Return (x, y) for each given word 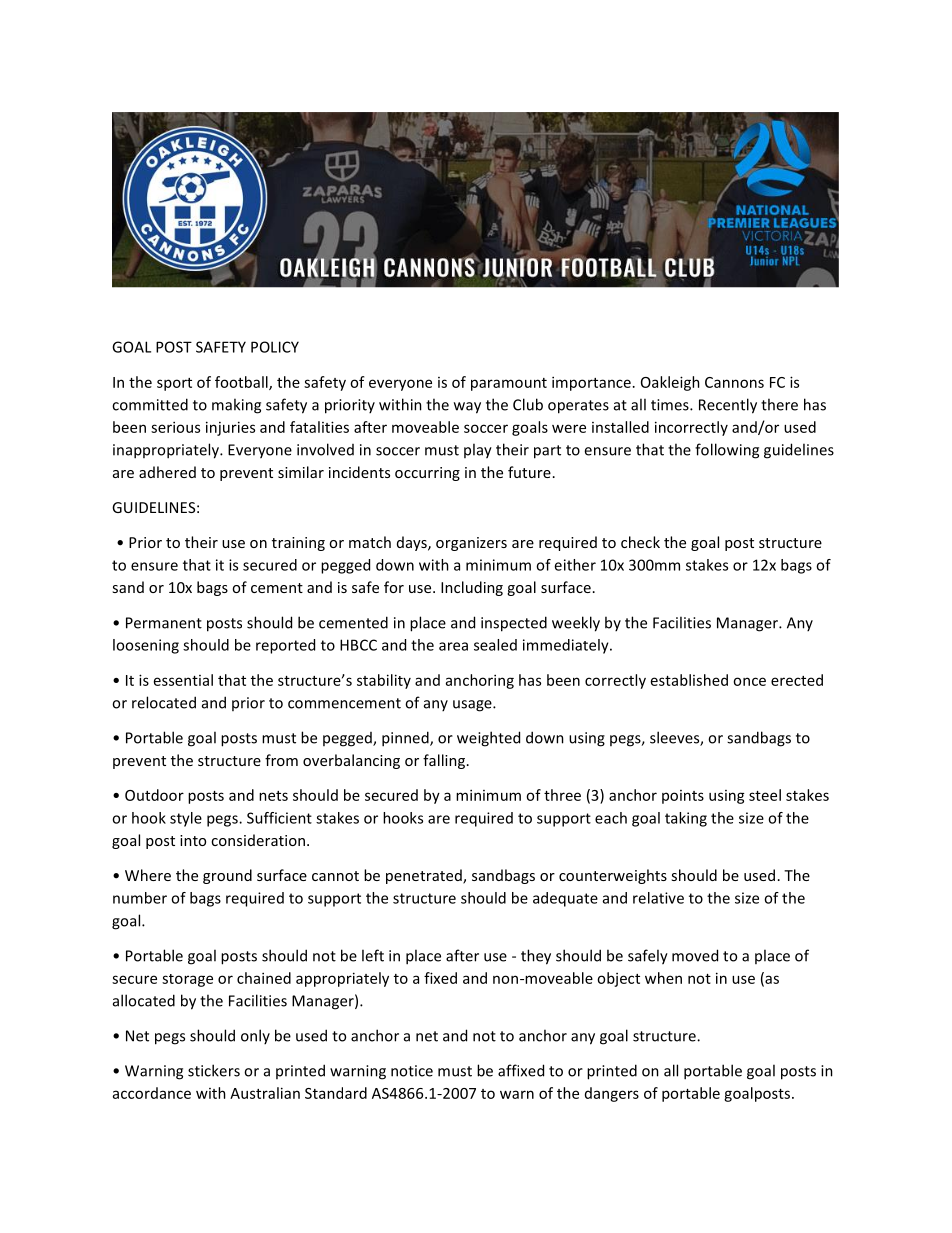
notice (412, 1071)
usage (473, 706)
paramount (509, 384)
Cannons (734, 382)
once (749, 681)
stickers (214, 1070)
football (242, 383)
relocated (164, 702)
